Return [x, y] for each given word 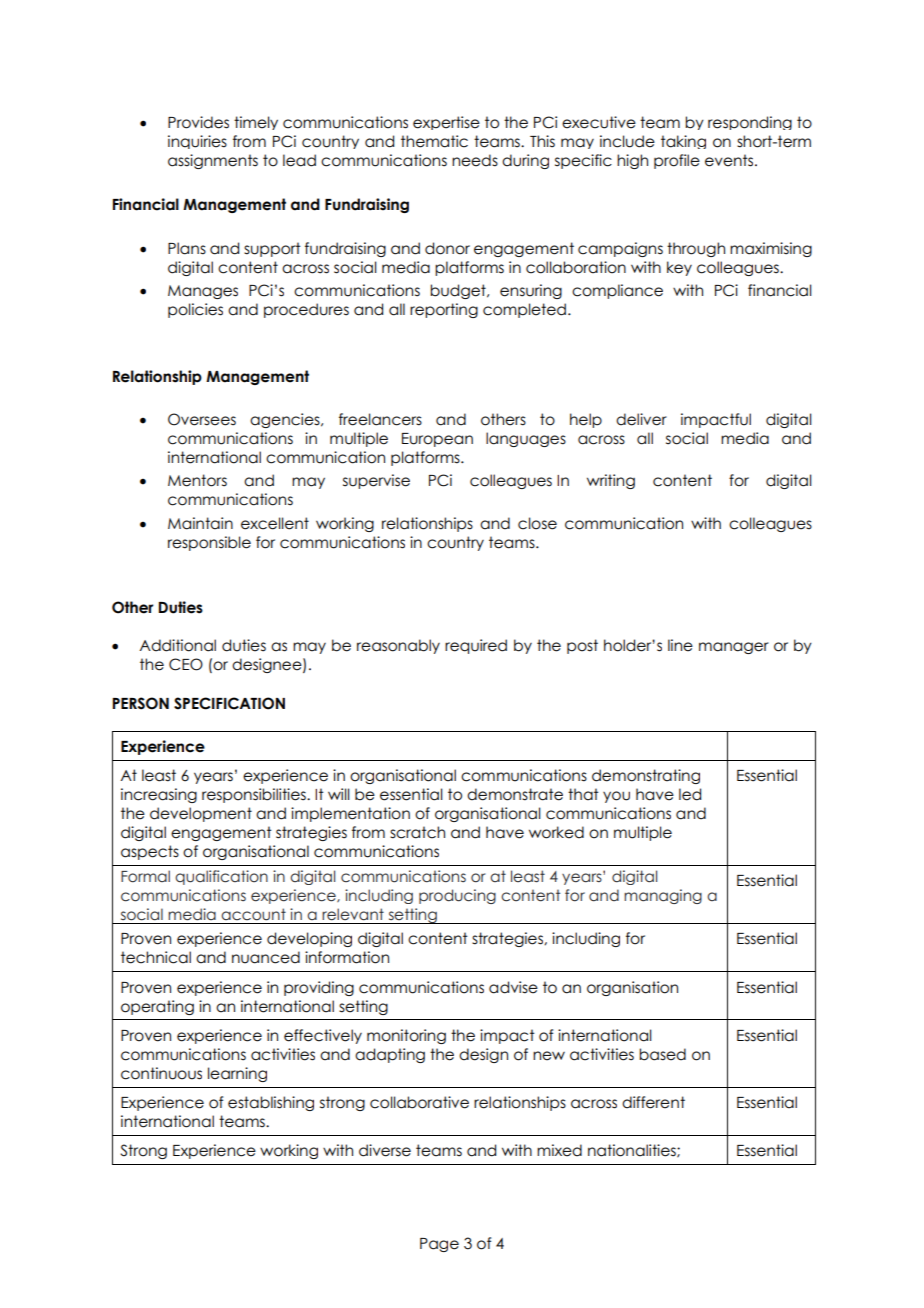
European [437, 440]
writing [611, 481]
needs [475, 160]
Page [439, 1245]
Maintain [200, 523]
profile [677, 161]
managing [663, 896]
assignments [213, 161]
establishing [271, 1103]
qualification [221, 877]
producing [457, 896]
